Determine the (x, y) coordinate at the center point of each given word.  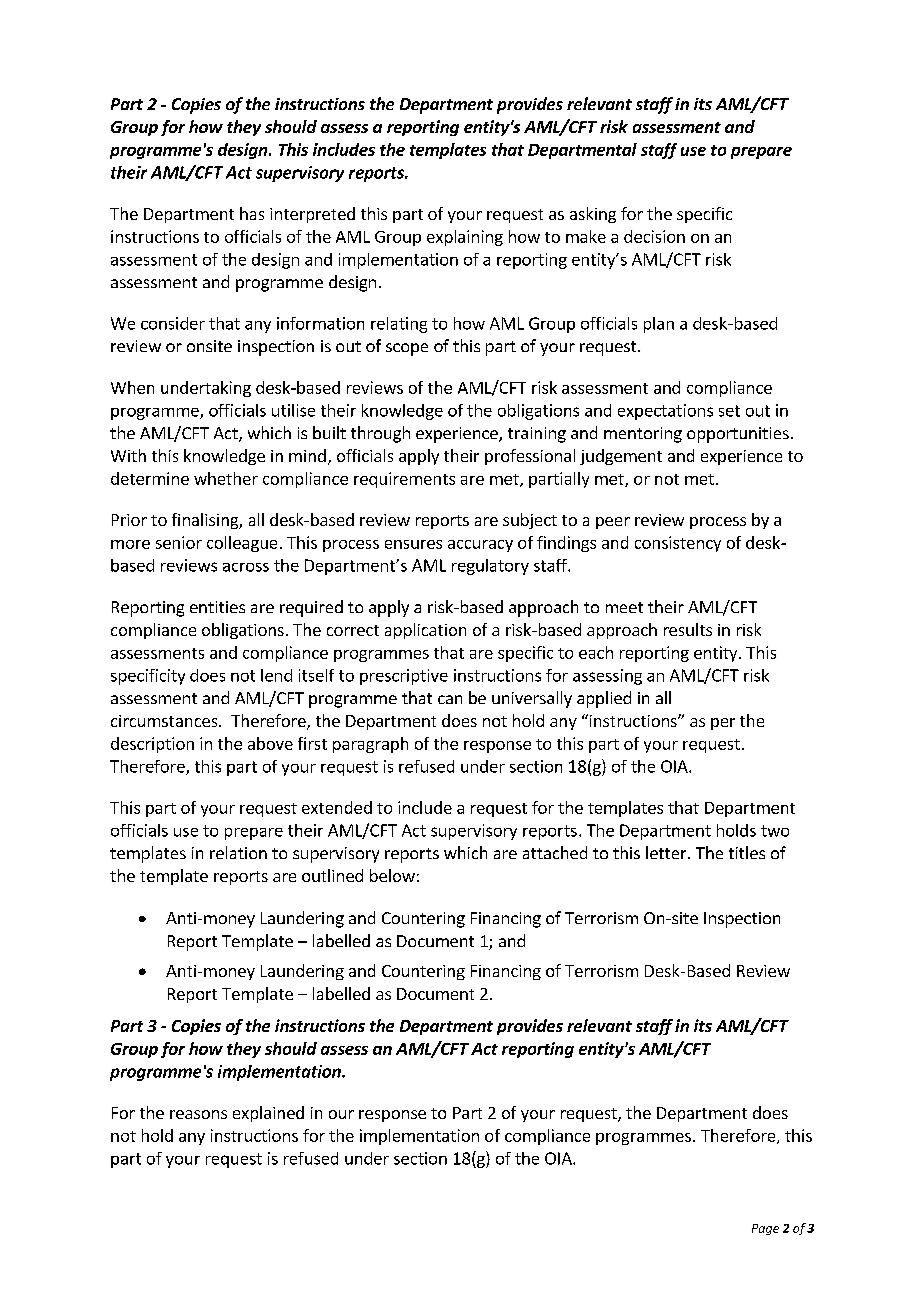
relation (238, 852)
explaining (465, 238)
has (252, 213)
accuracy (480, 546)
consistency (678, 544)
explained (268, 1114)
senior (179, 542)
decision (654, 236)
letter (667, 852)
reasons (198, 1114)
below (392, 875)
